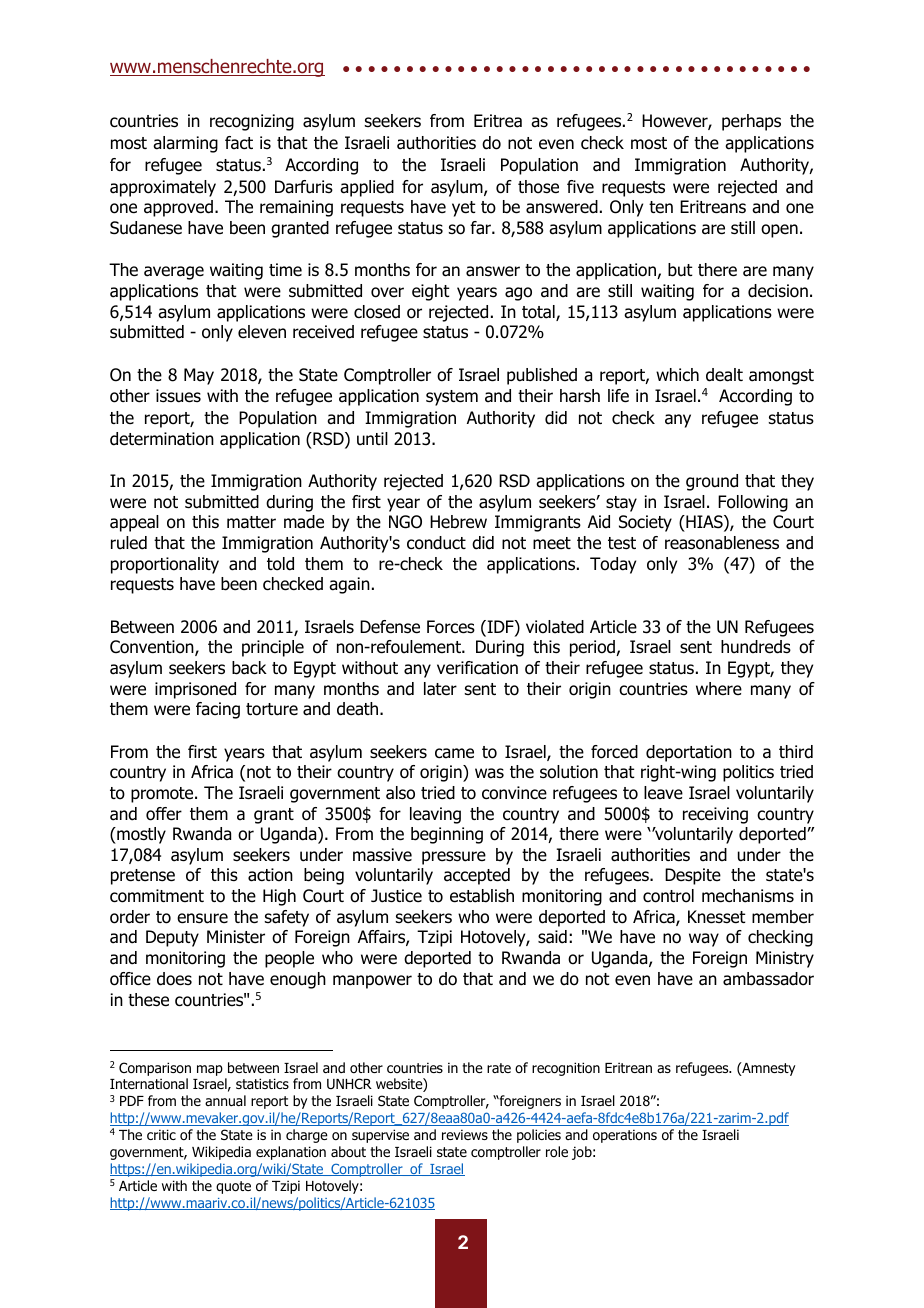  Describe the element at coordinates (464, 209) in the screenshot. I see `yet` at that location.
